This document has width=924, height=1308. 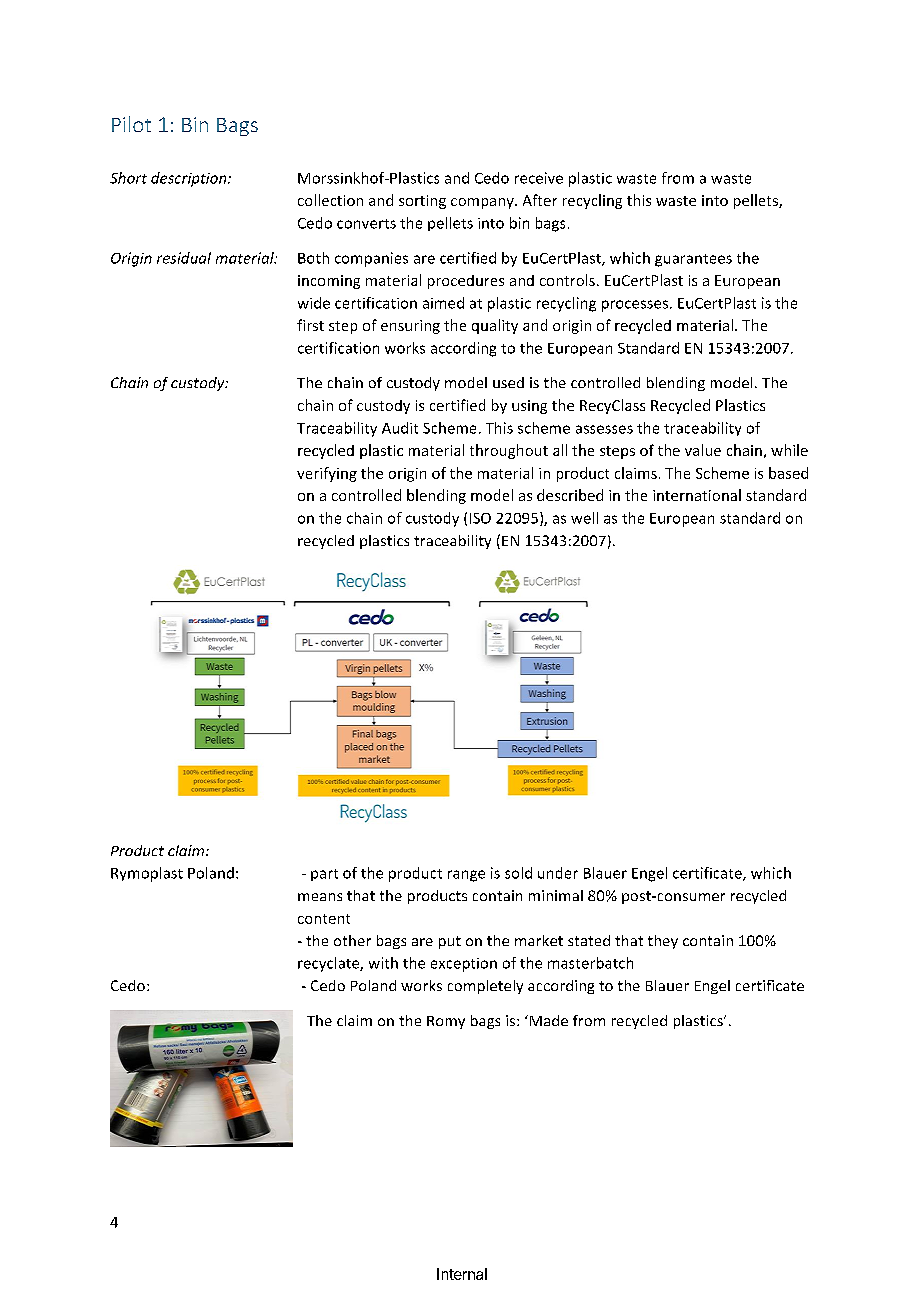 What do you see at coordinates (693, 260) in the document?
I see `guarantees` at bounding box center [693, 260].
